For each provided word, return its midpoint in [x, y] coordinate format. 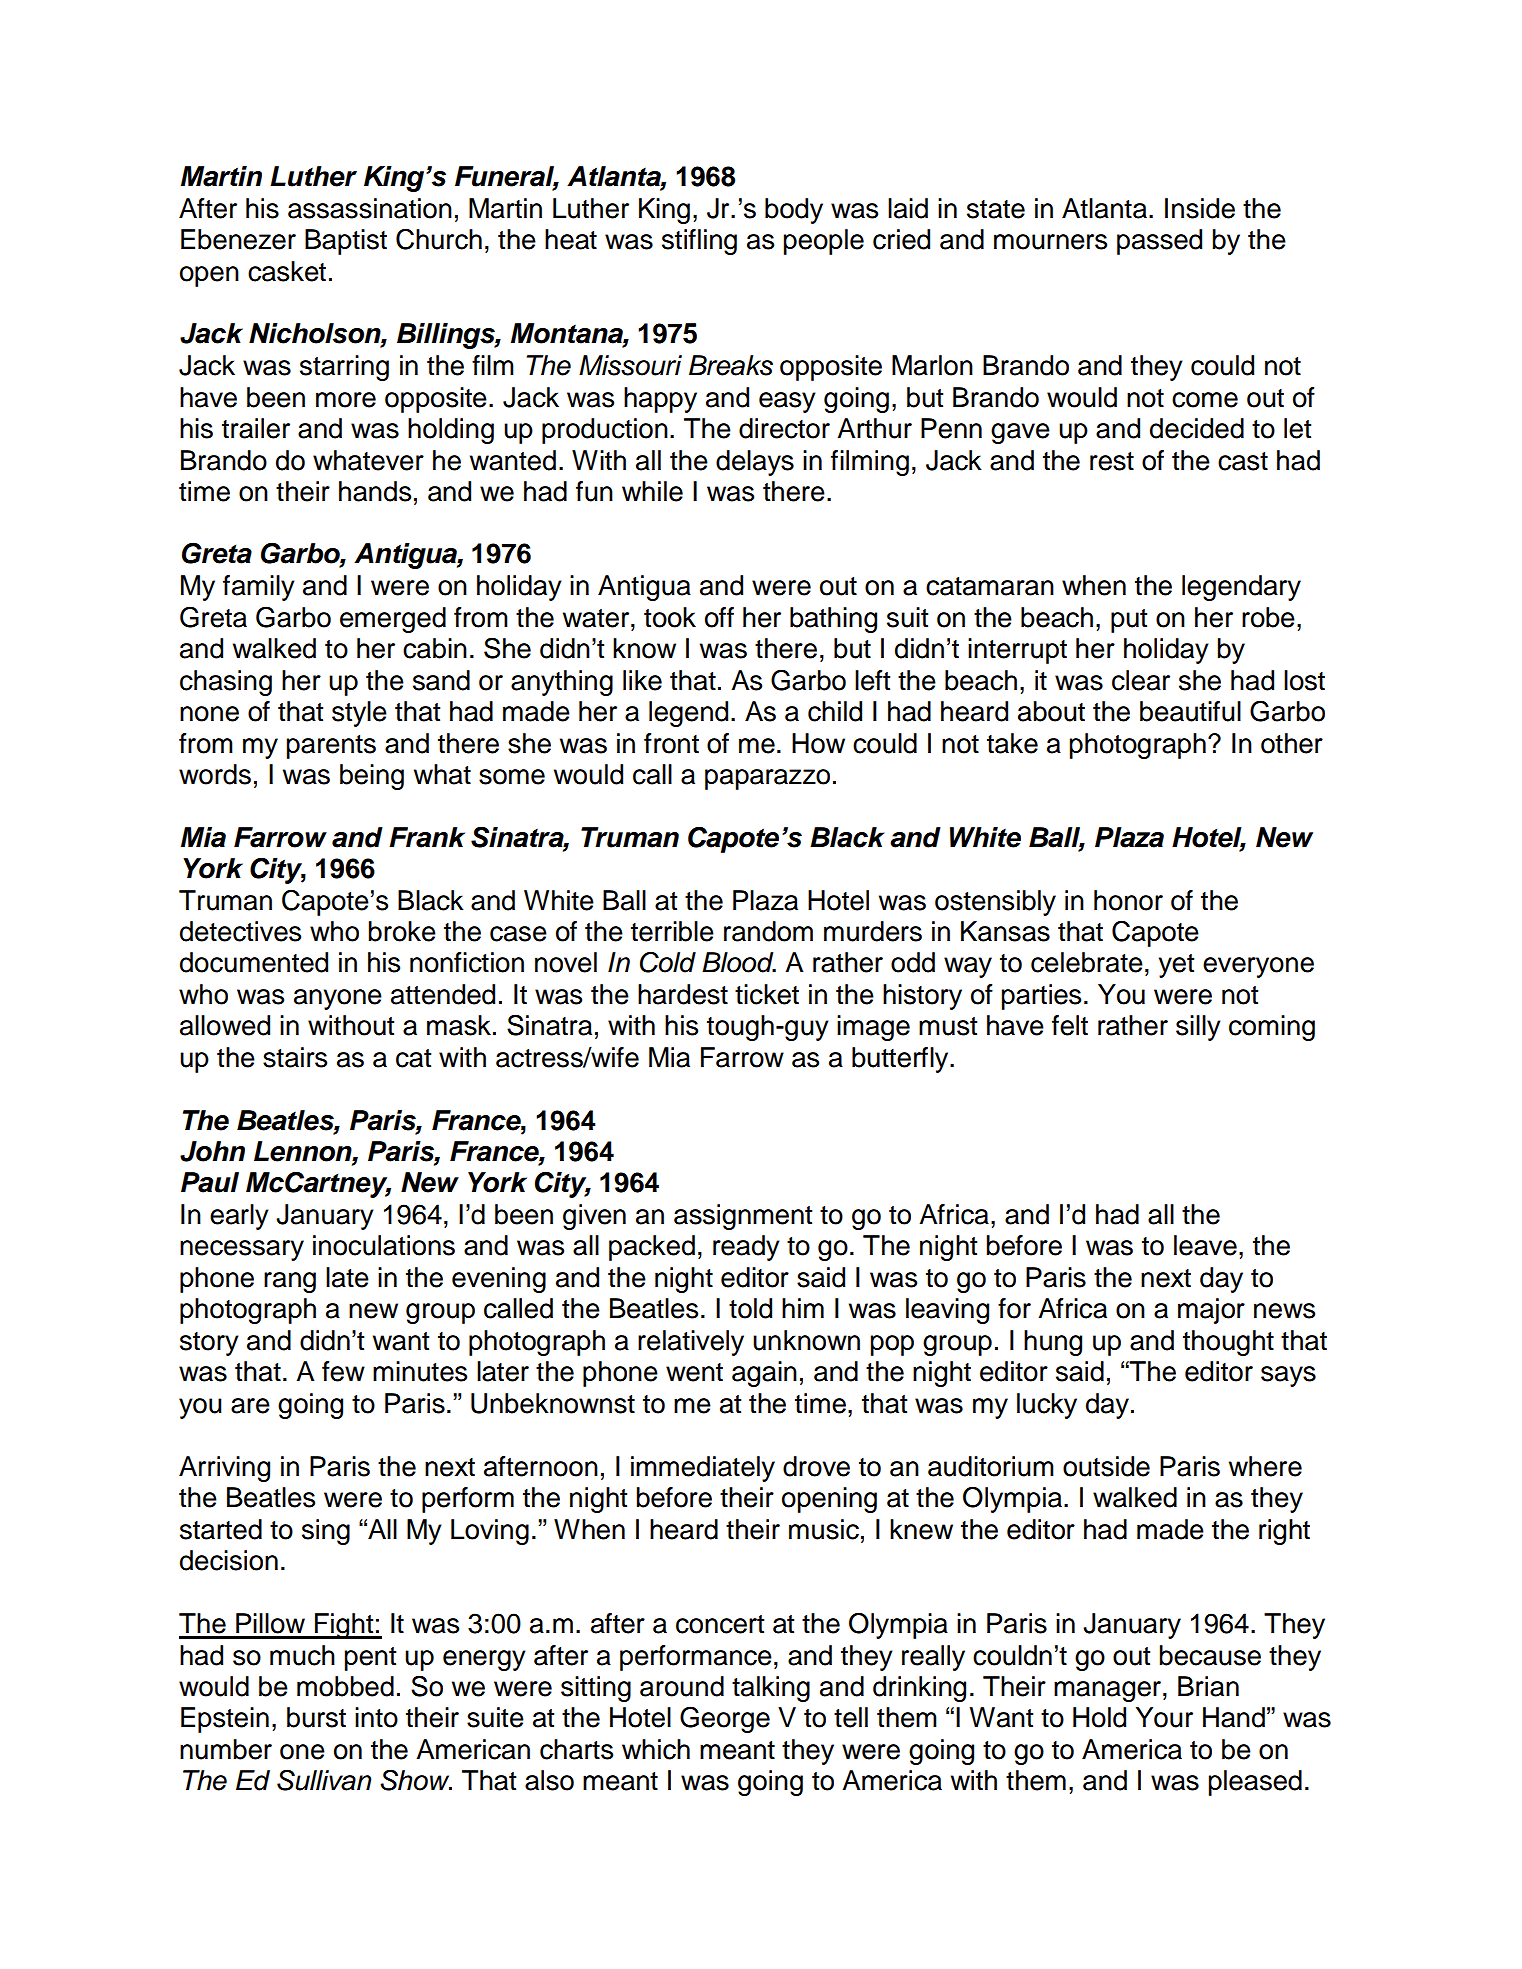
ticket [767, 994]
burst [316, 1717]
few [343, 1371]
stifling [699, 242]
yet [1176, 966]
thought [1228, 1343]
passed [1159, 242]
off [719, 617]
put [1129, 621]
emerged [393, 620]
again [764, 1374]
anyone [338, 999]
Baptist [346, 242]
